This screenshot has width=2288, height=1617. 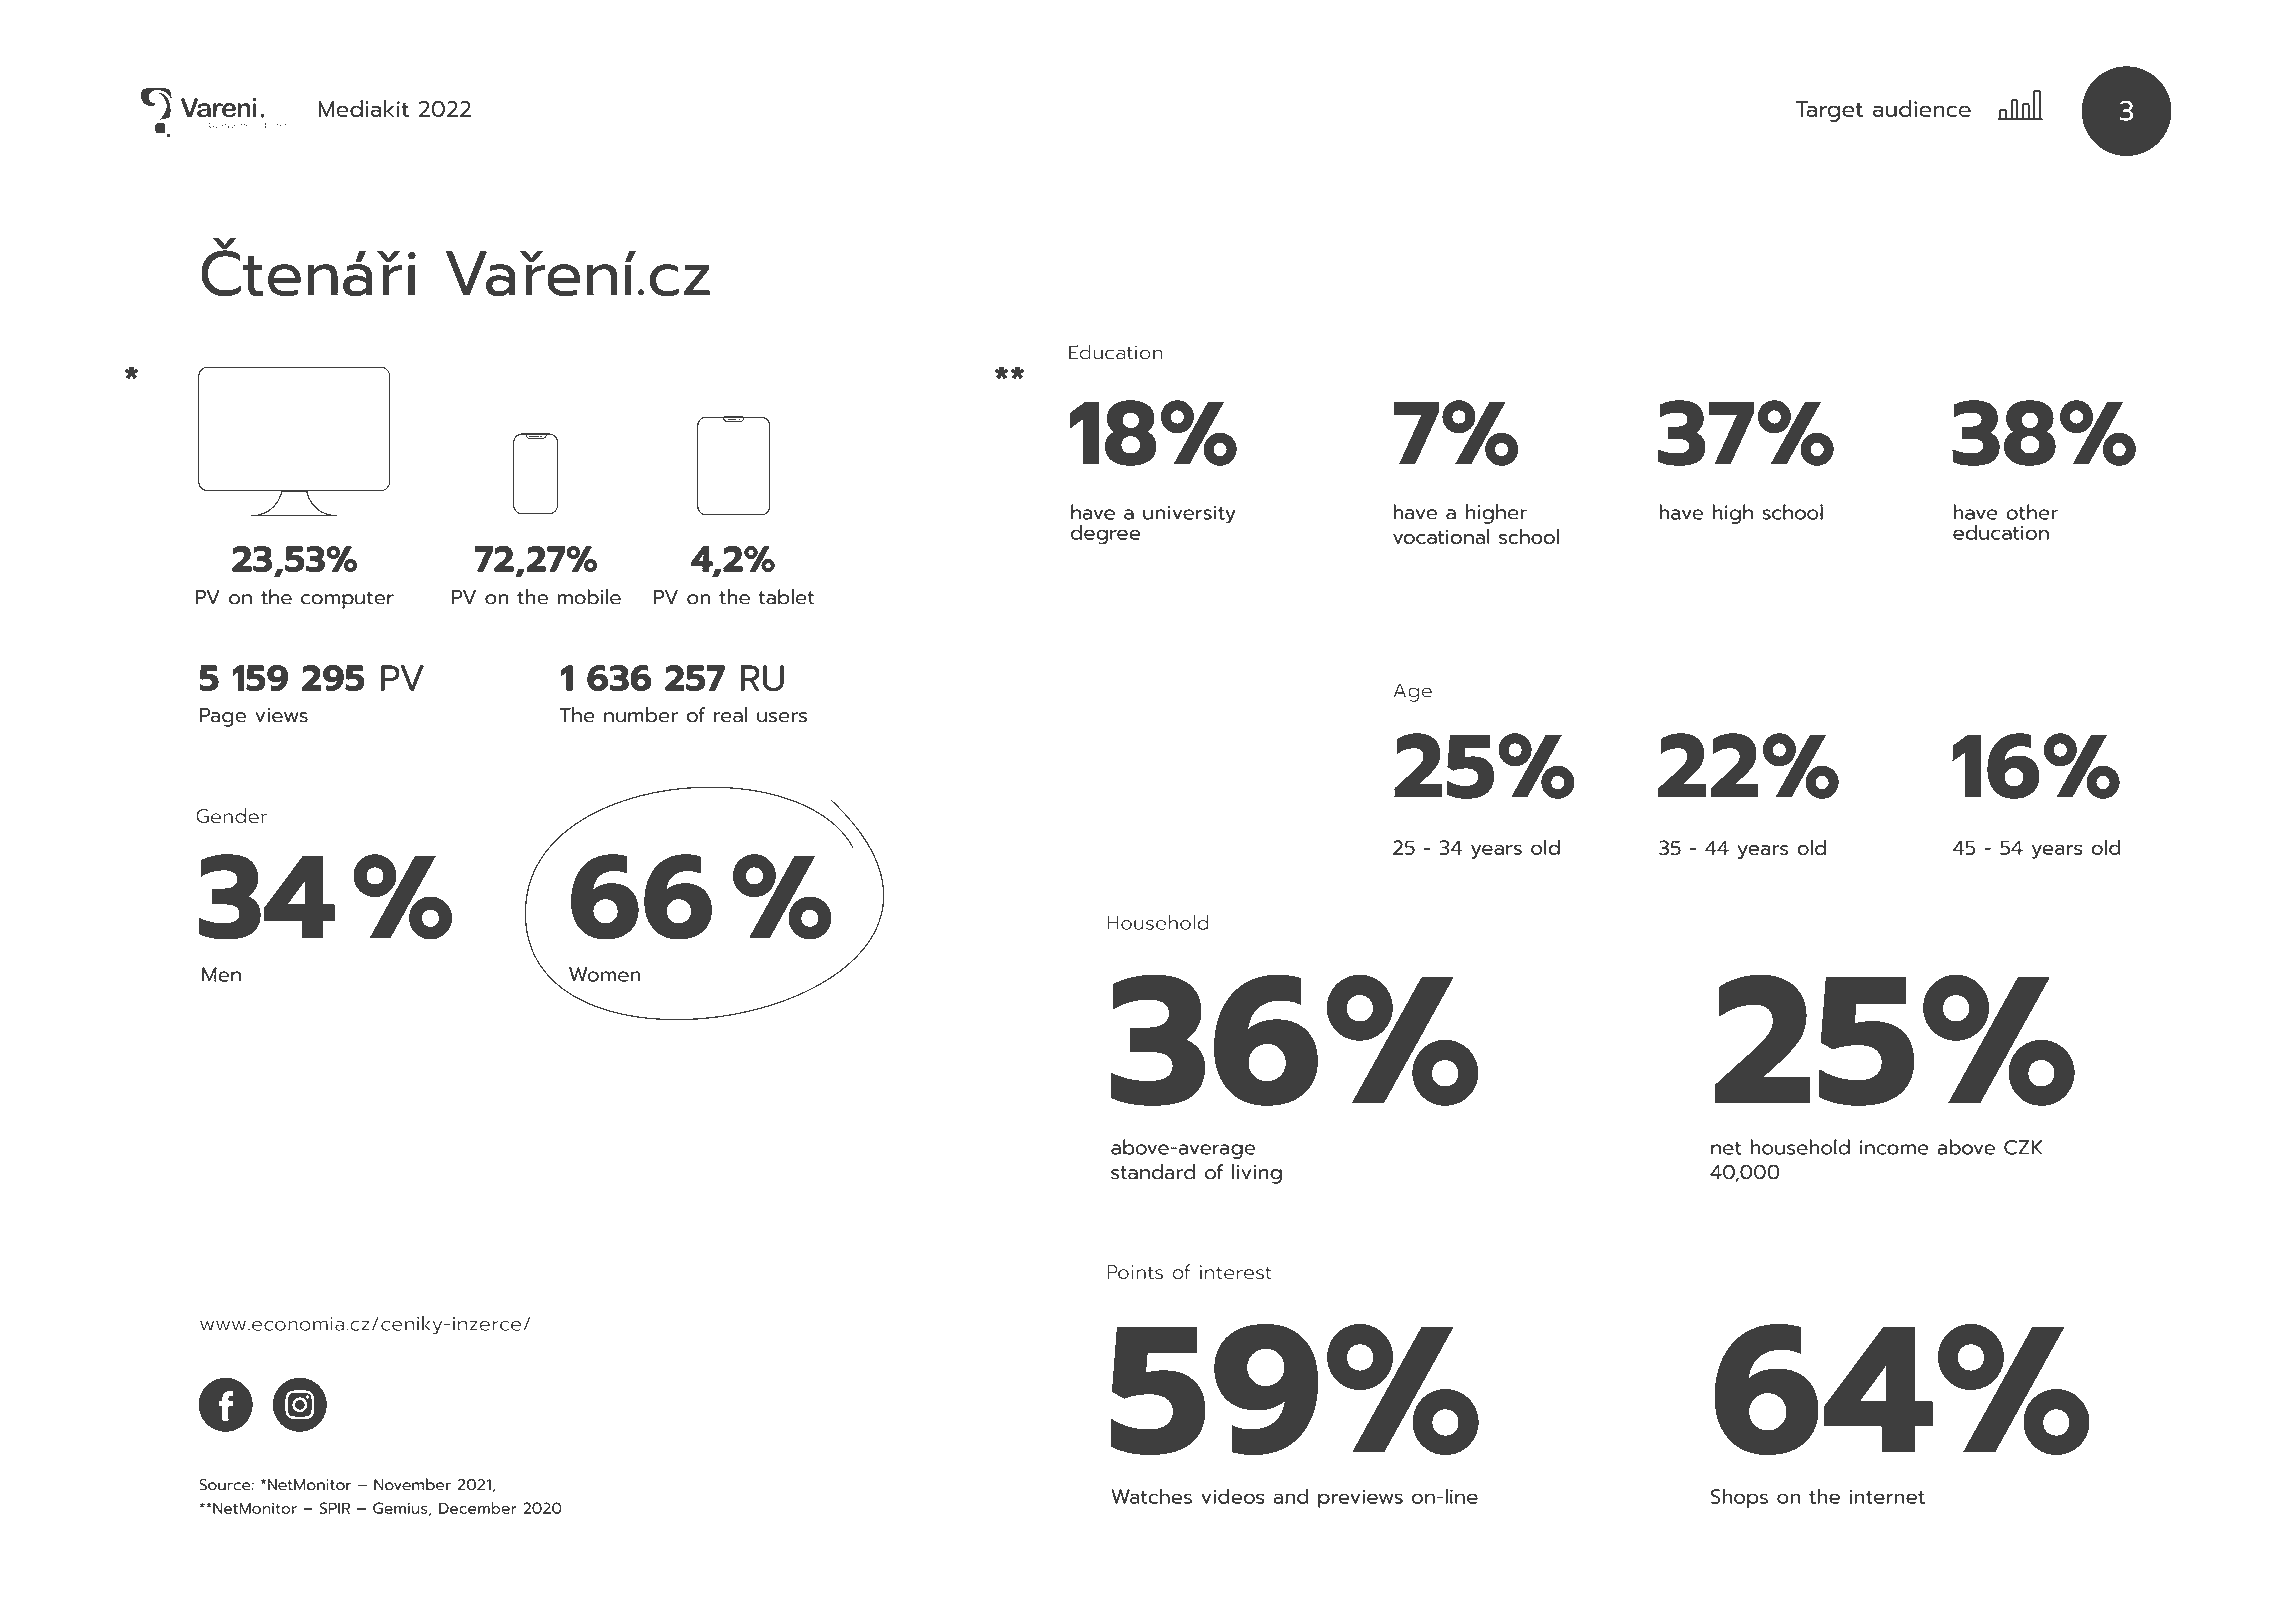 What do you see at coordinates (1441, 536) in the screenshot?
I see `vocational` at bounding box center [1441, 536].
